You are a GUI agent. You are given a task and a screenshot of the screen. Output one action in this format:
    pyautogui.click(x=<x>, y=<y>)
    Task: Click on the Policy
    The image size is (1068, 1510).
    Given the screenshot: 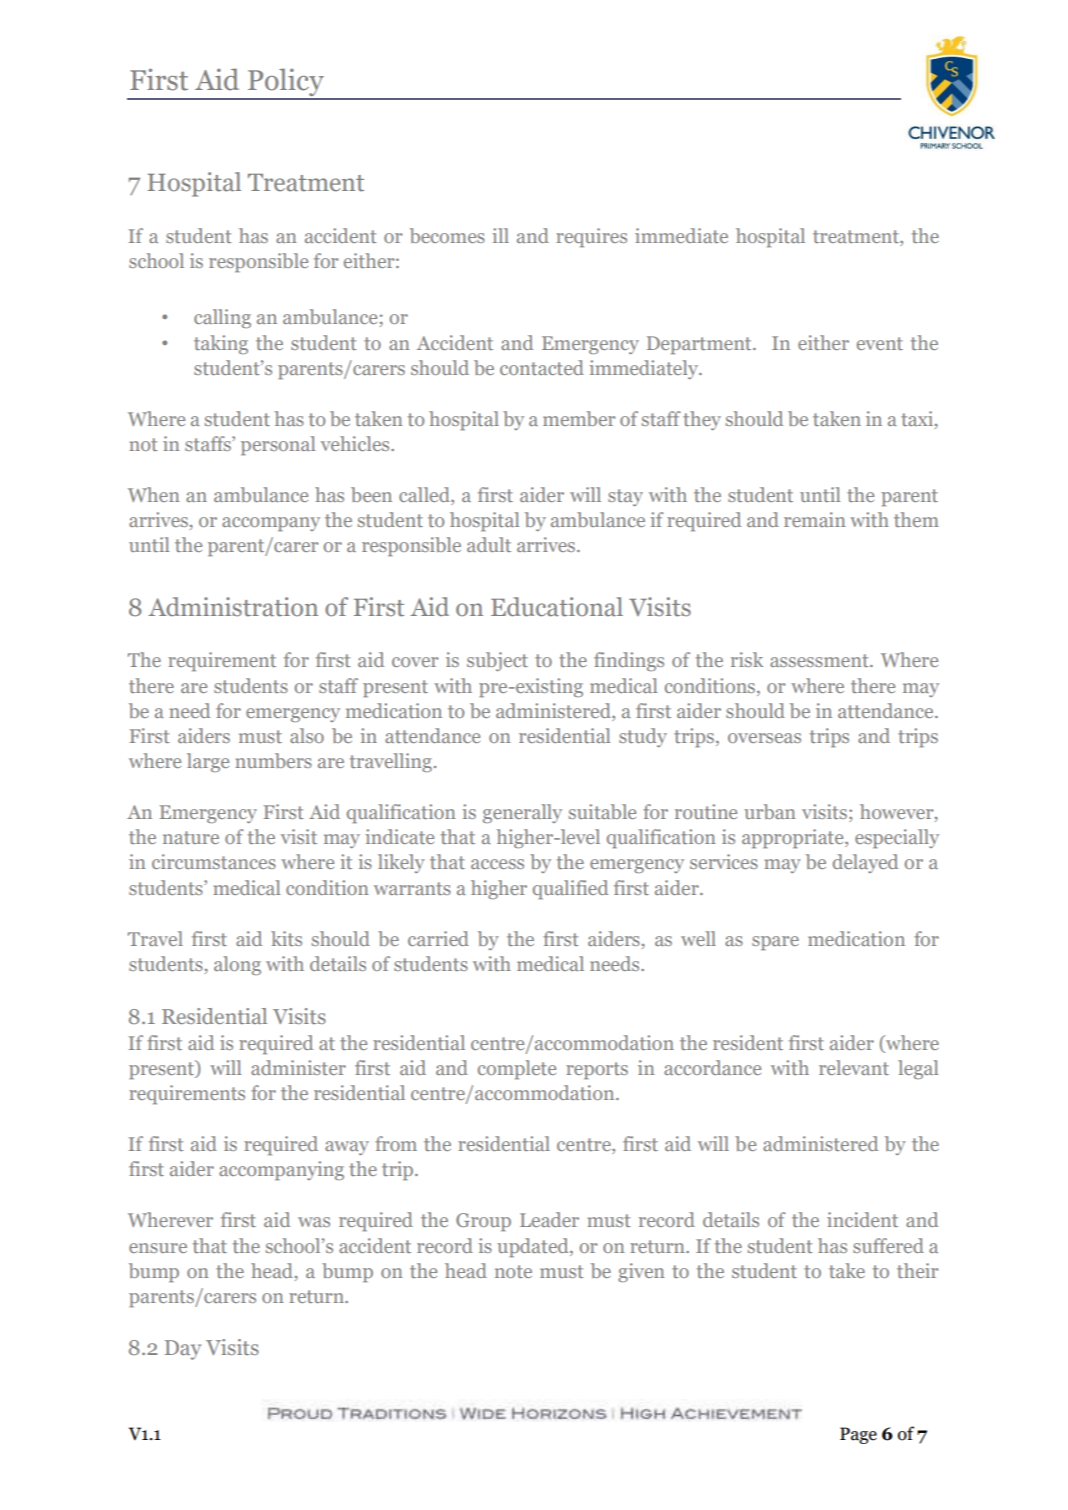 What is the action you would take?
    pyautogui.click(x=286, y=83)
